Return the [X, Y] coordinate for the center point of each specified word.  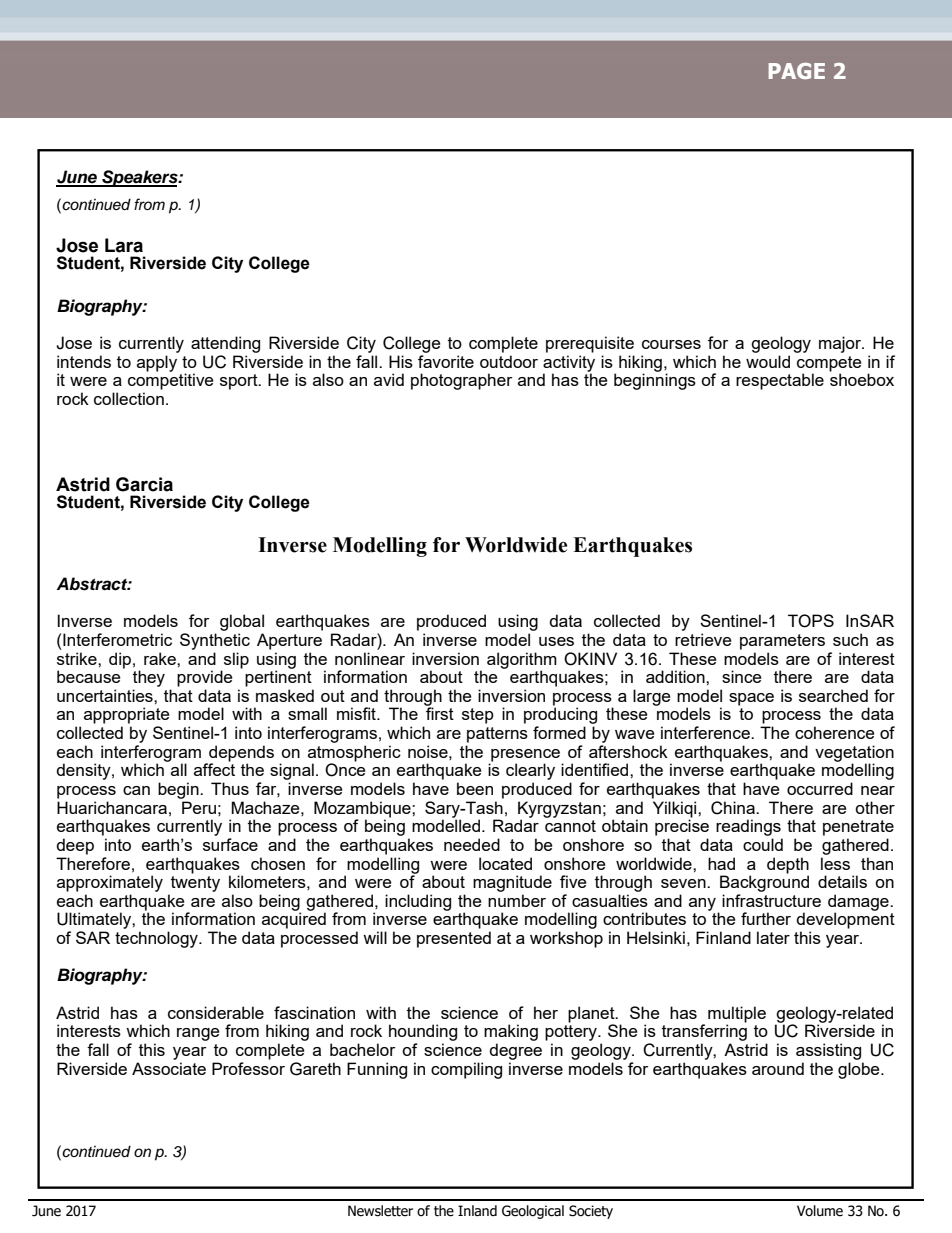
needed [472, 844]
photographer [461, 381]
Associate [169, 1068]
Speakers [140, 178]
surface [230, 844]
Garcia [144, 484]
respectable [780, 381]
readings [748, 827]
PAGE [797, 71]
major [841, 344]
